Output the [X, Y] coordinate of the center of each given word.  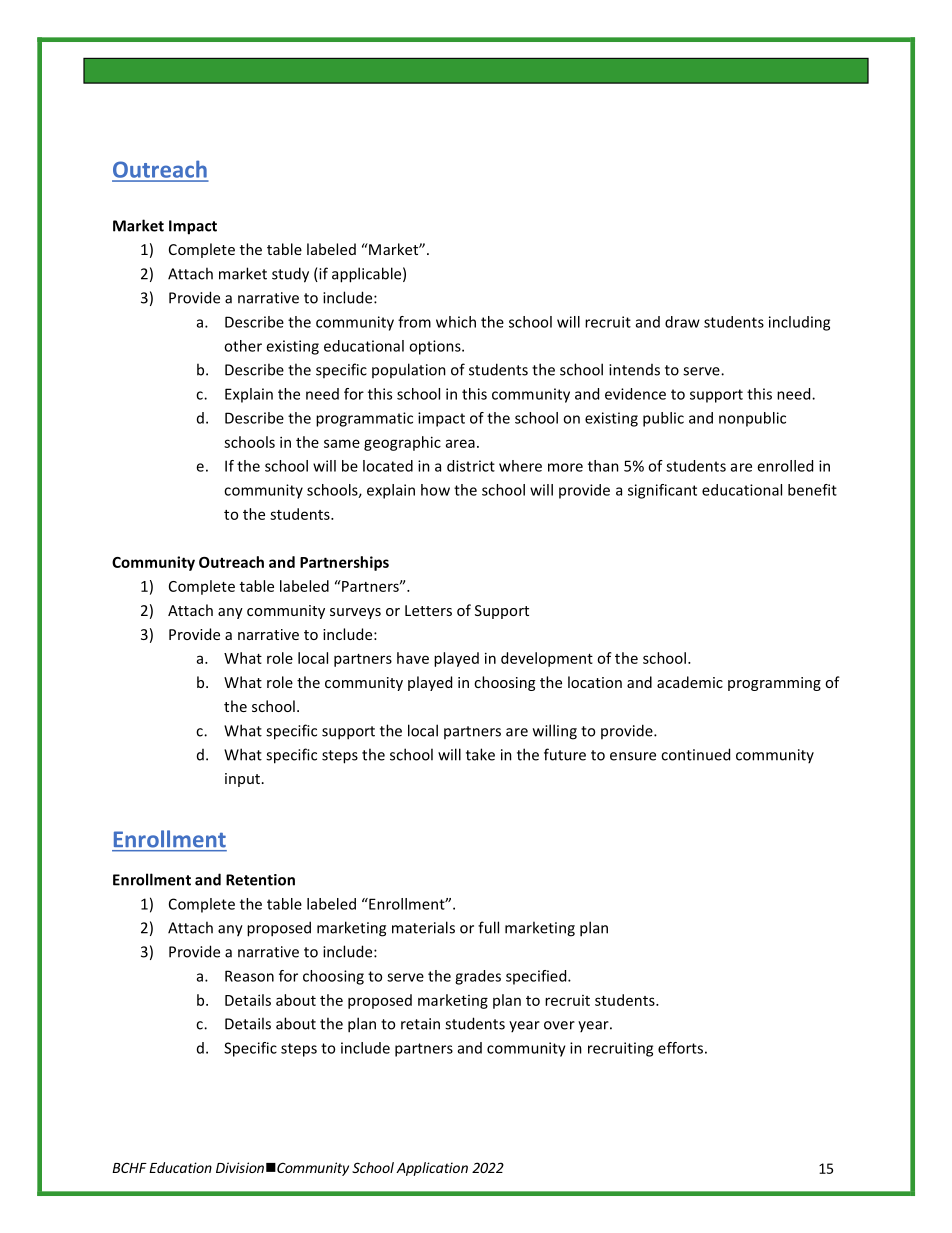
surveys [355, 613]
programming [774, 684]
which [456, 322]
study [290, 275]
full [488, 927]
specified [537, 977]
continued [695, 754]
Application [432, 1169]
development [547, 659]
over [559, 1025]
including [799, 323]
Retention [260, 880]
